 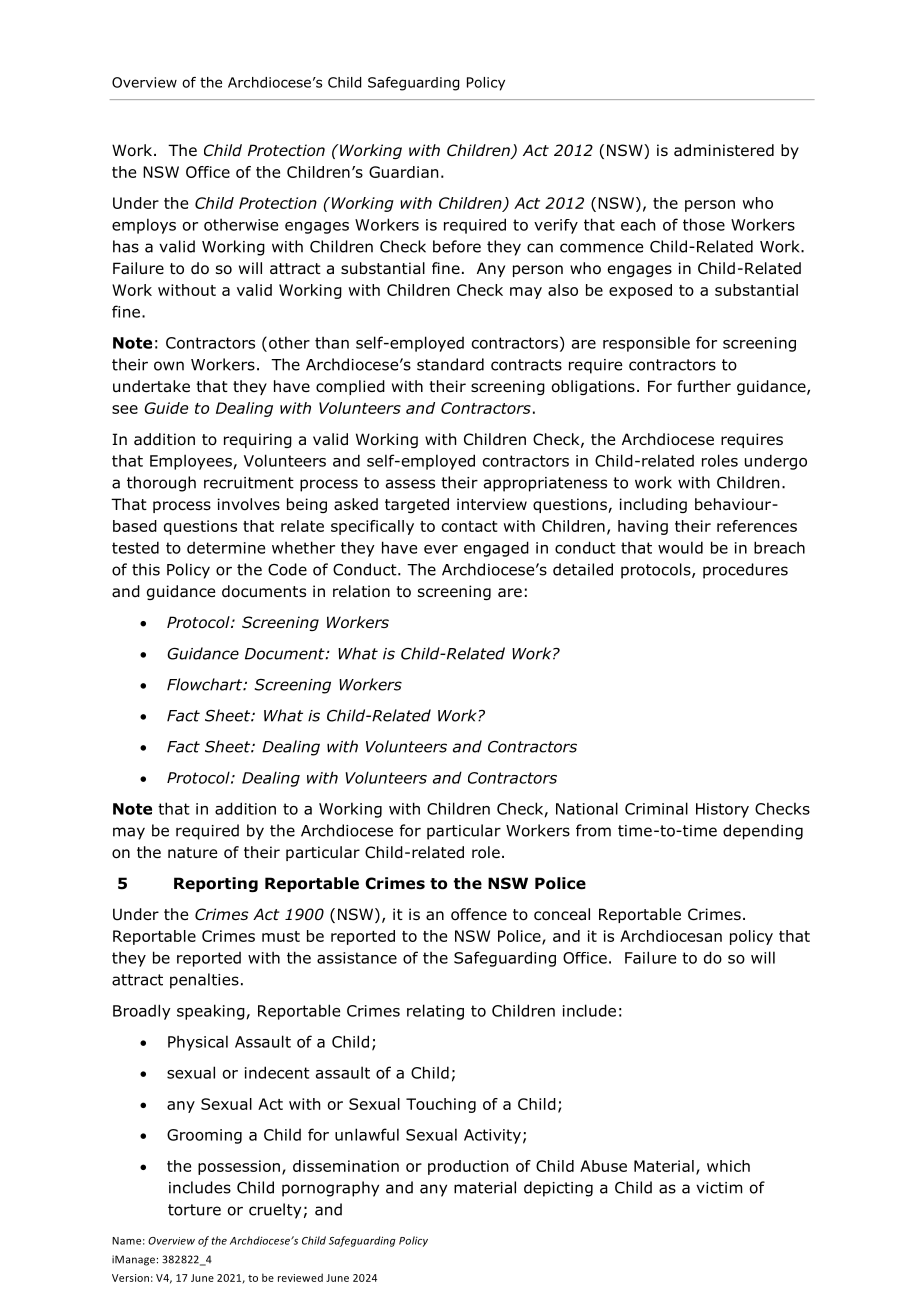 I want to click on relating, so click(x=435, y=1012).
